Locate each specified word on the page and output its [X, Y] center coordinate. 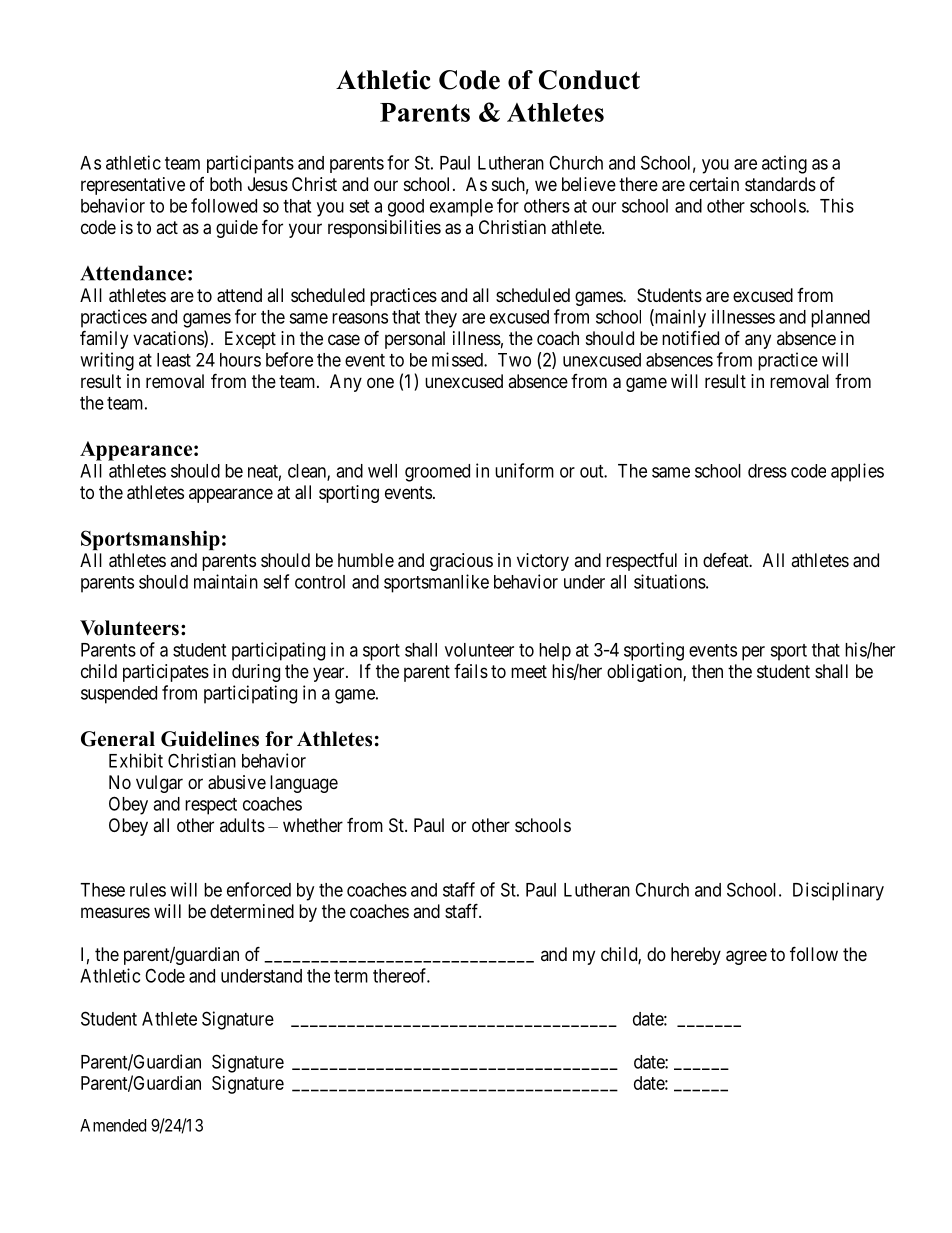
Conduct [589, 80]
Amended [113, 1125]
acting [784, 164]
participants [250, 164]
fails [471, 671]
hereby [696, 956]
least [174, 360]
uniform [524, 470]
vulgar [159, 784]
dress [767, 471]
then [707, 671]
